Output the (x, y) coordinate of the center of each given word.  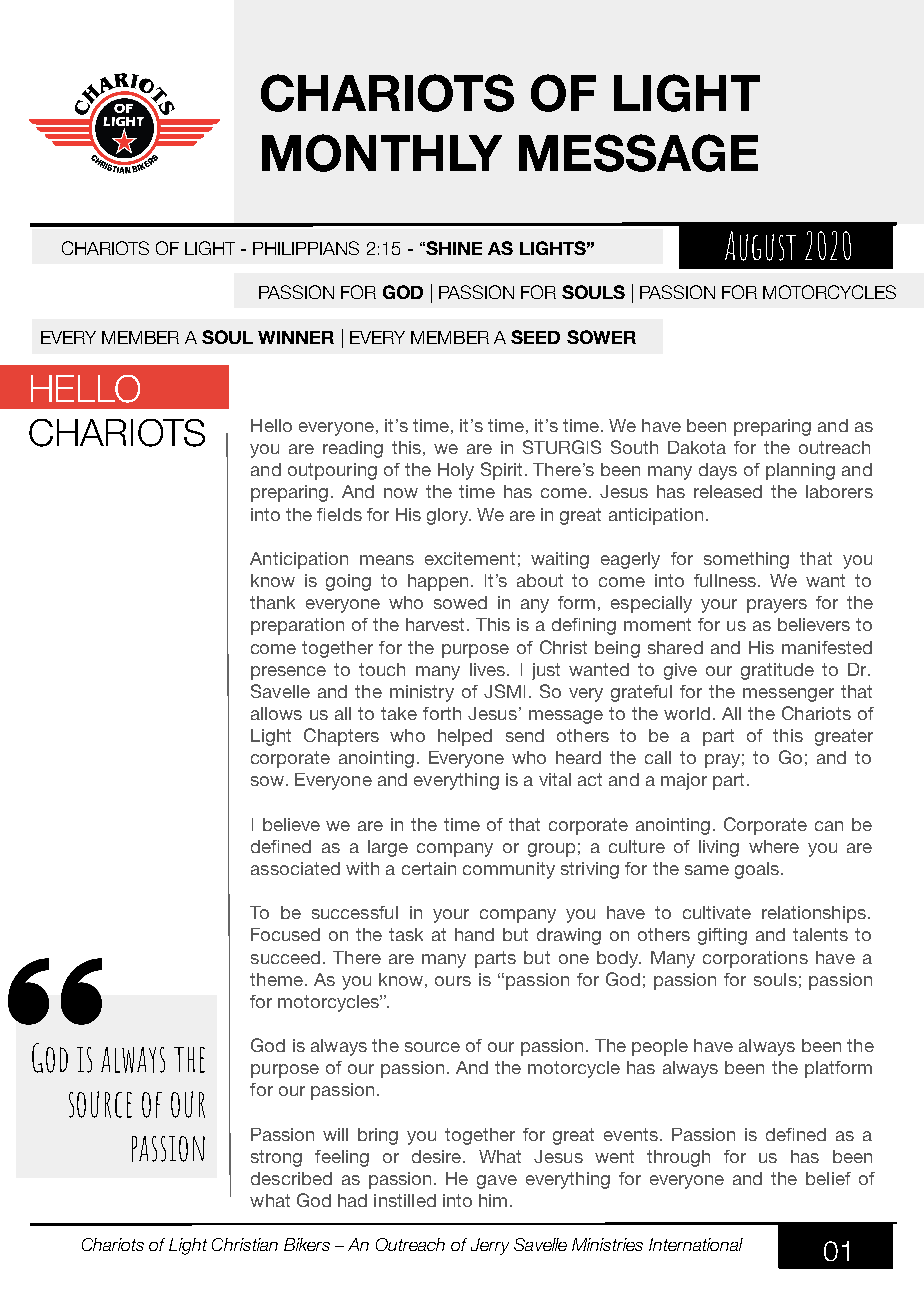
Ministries (607, 1244)
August (760, 246)
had (352, 1200)
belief (828, 1178)
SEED (535, 337)
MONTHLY (382, 153)
